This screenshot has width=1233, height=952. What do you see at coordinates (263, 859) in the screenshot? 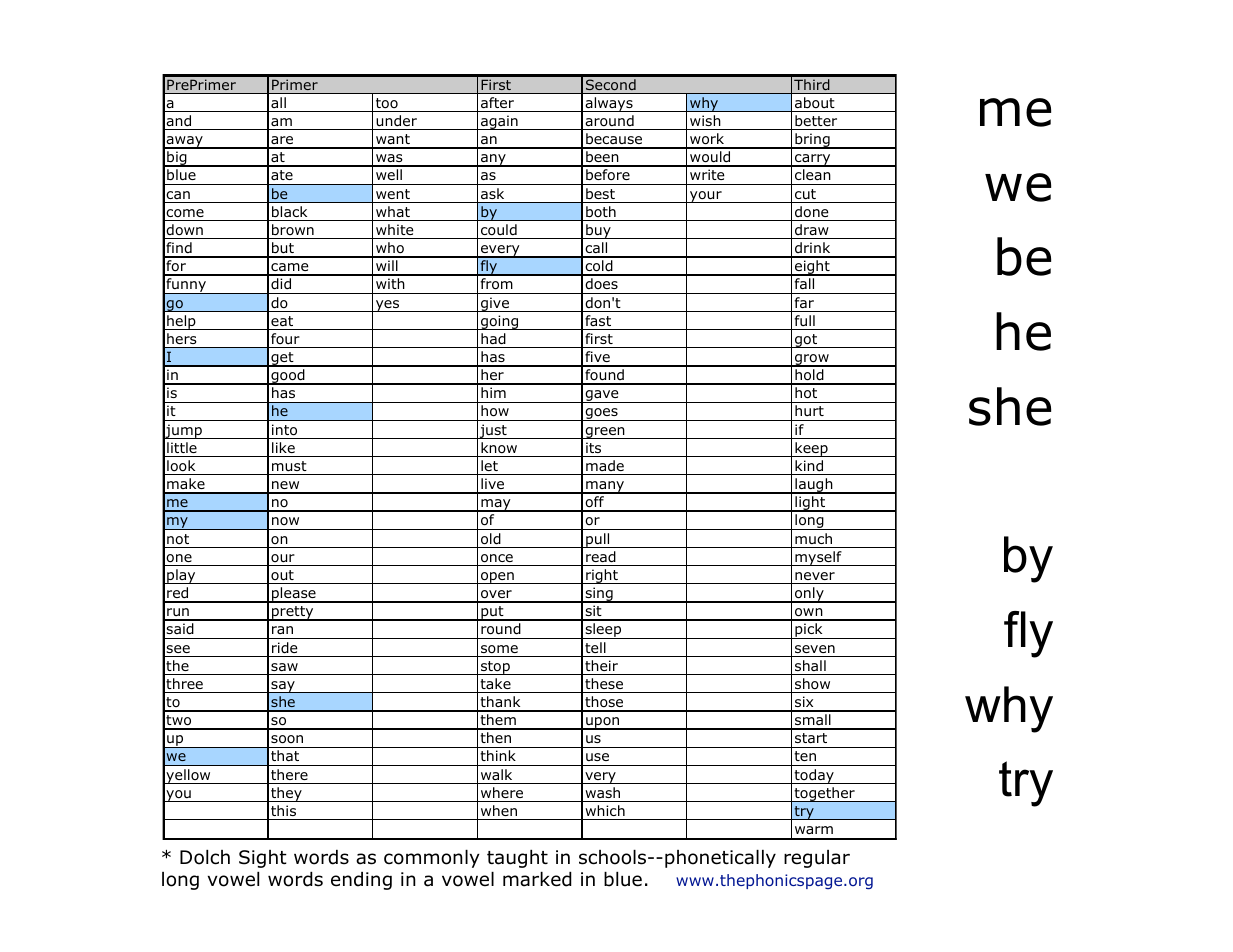
I see `Sight` at bounding box center [263, 859].
